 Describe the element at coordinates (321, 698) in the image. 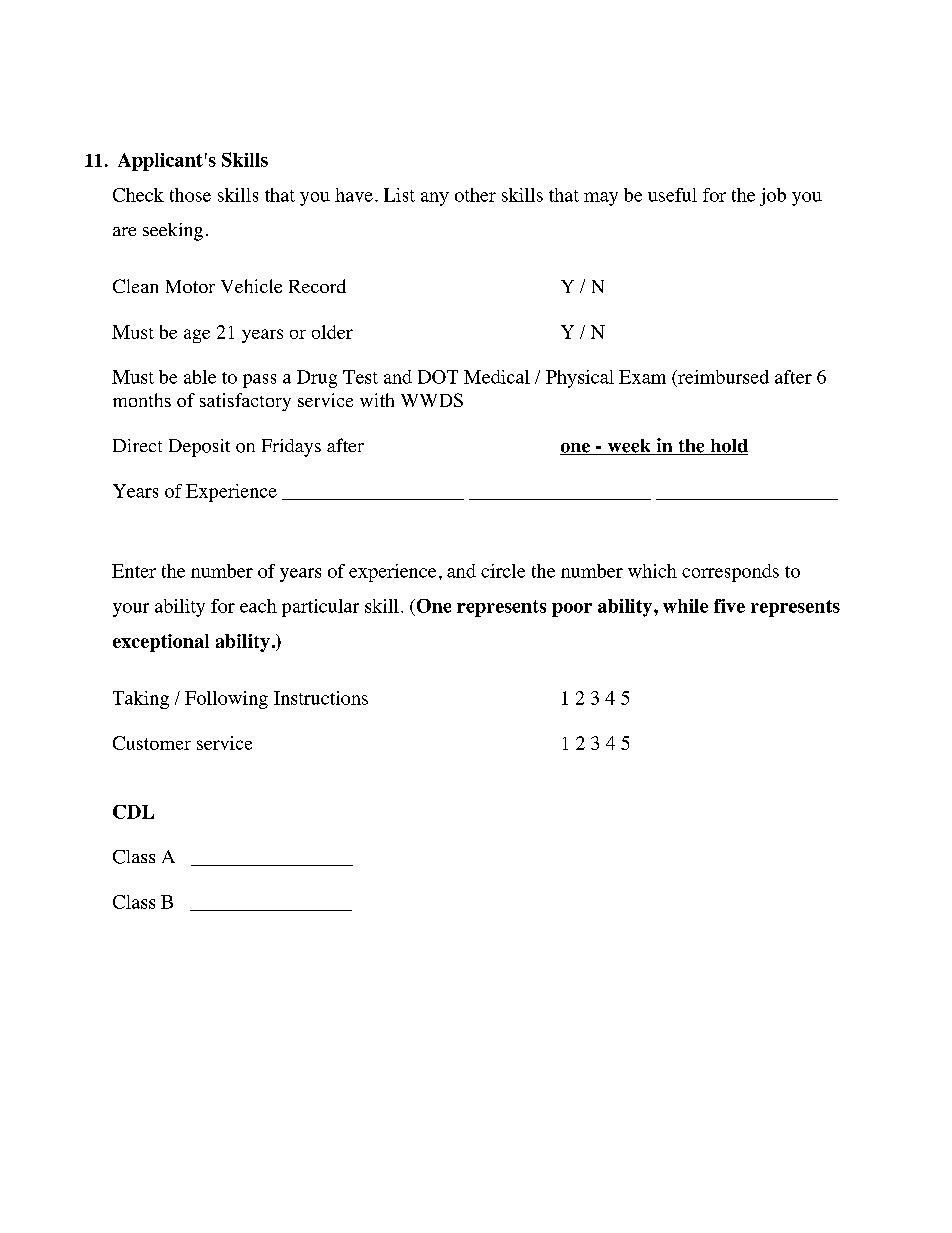

I see `Instructions` at that location.
